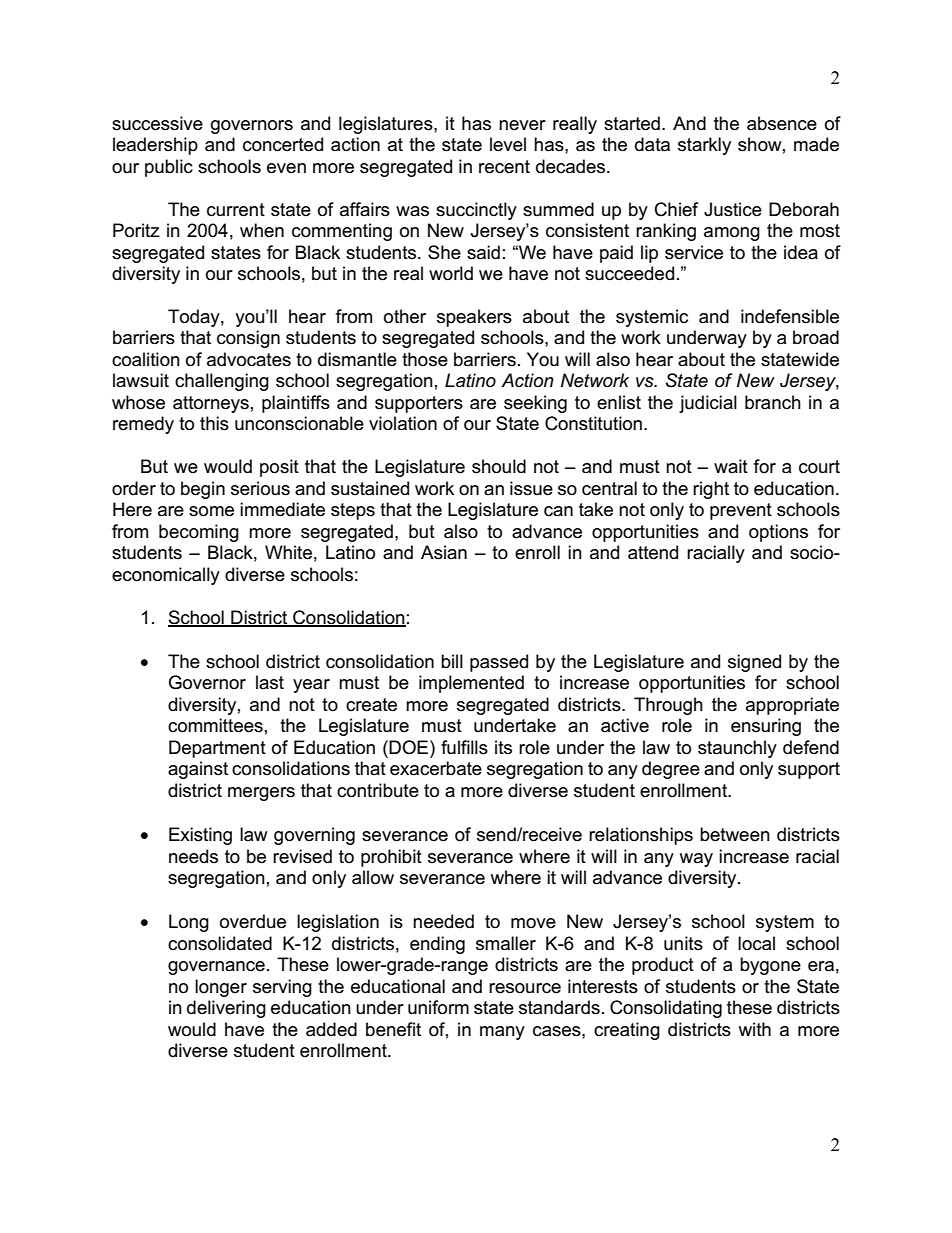  Describe the element at coordinates (499, 466) in the image. I see `should` at that location.
